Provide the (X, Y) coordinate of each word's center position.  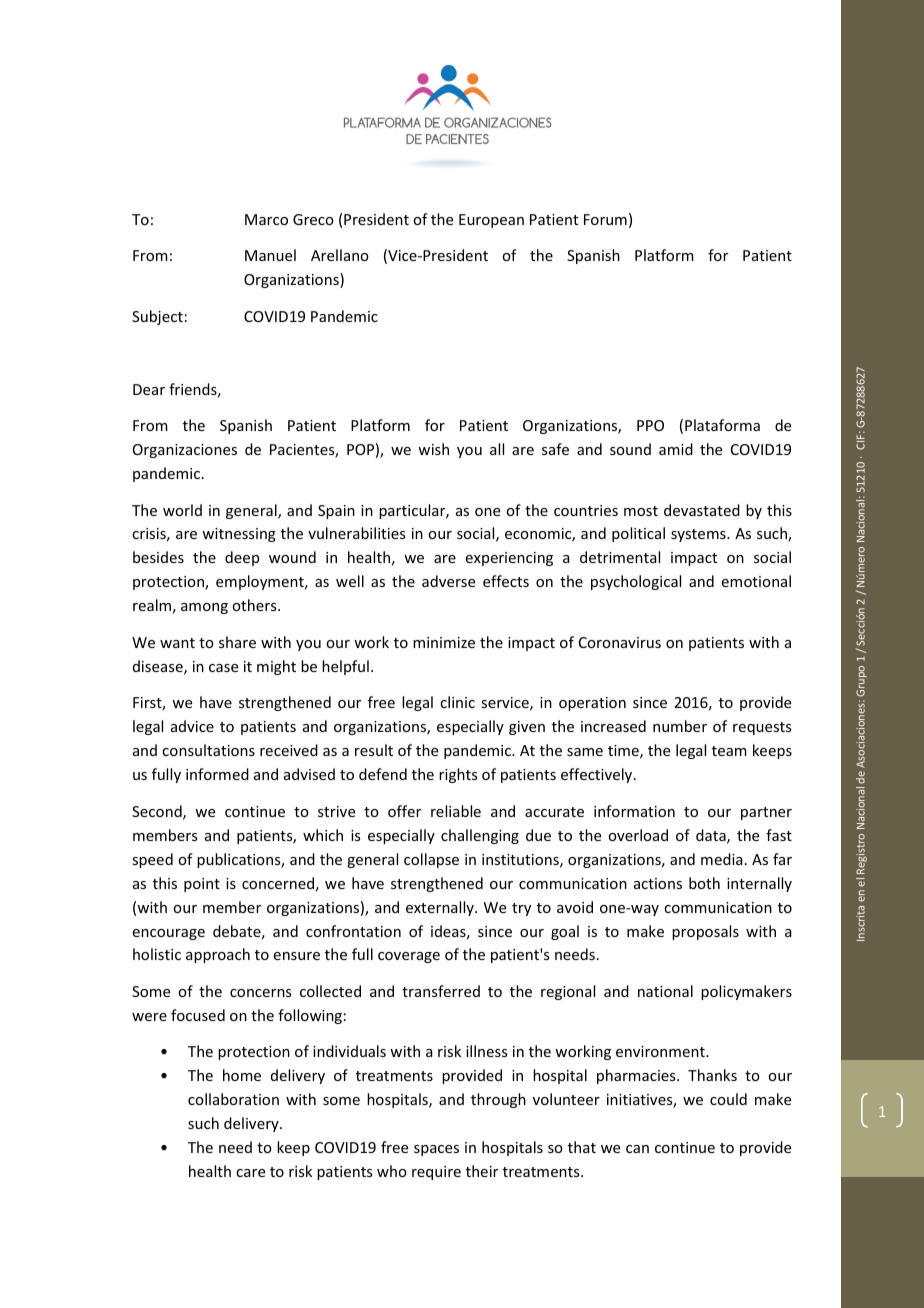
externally (441, 908)
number (680, 726)
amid (676, 449)
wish (433, 449)
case (223, 668)
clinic (457, 702)
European (491, 221)
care (250, 1173)
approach (218, 955)
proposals (705, 932)
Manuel (270, 255)
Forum (605, 219)
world (182, 510)
